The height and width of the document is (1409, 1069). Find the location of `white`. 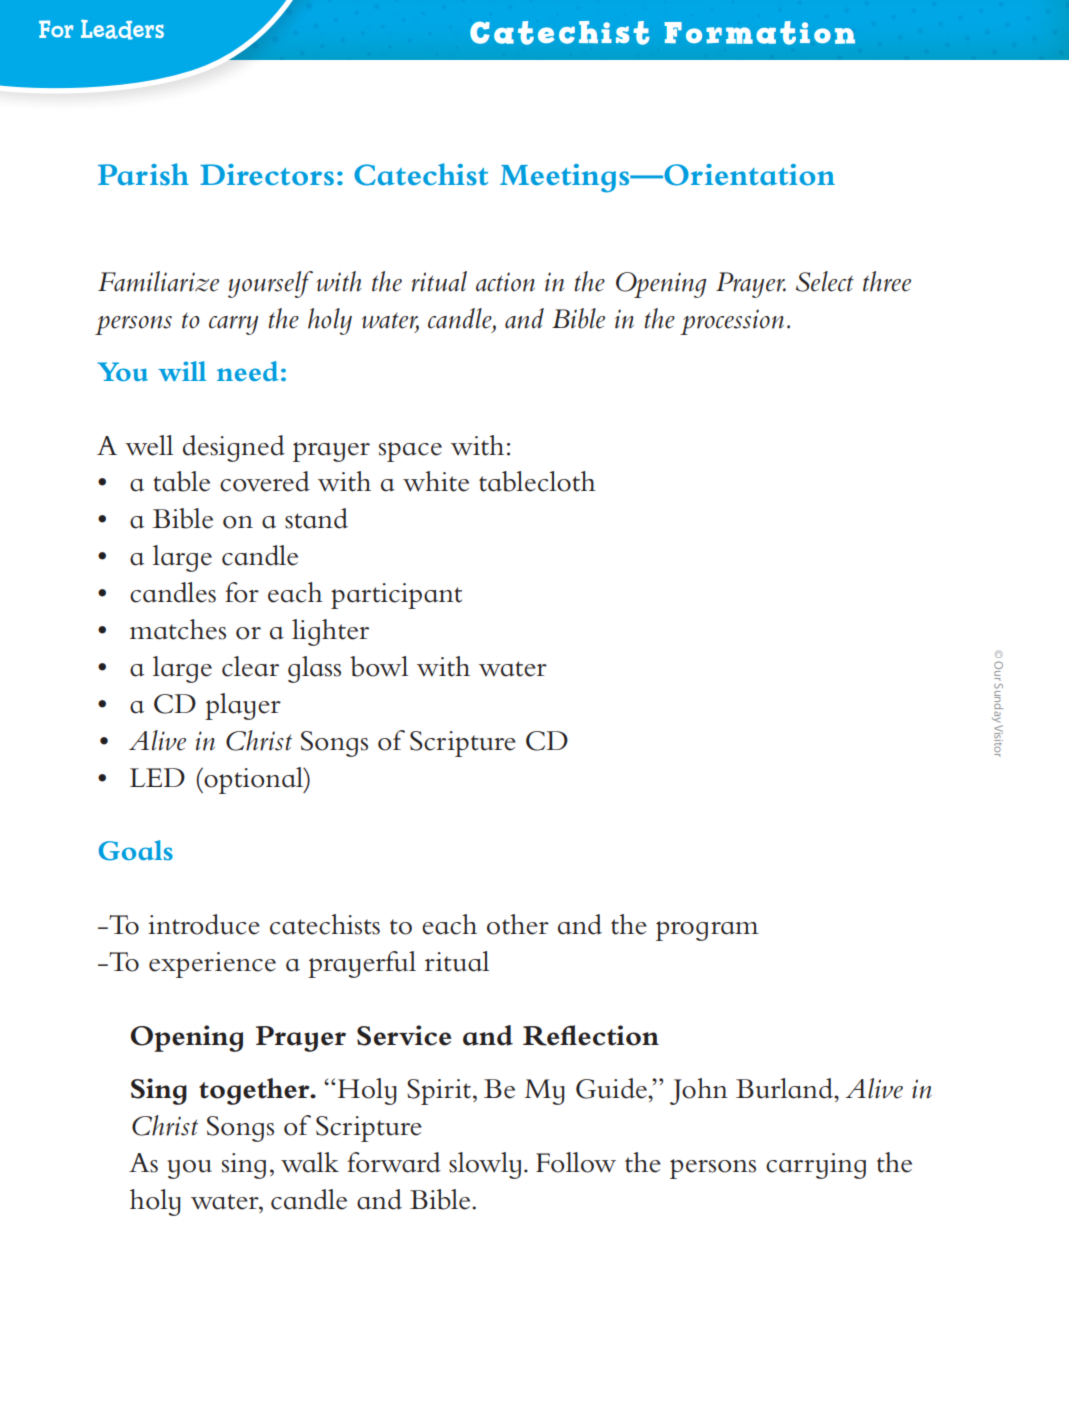

white is located at coordinates (436, 481).
